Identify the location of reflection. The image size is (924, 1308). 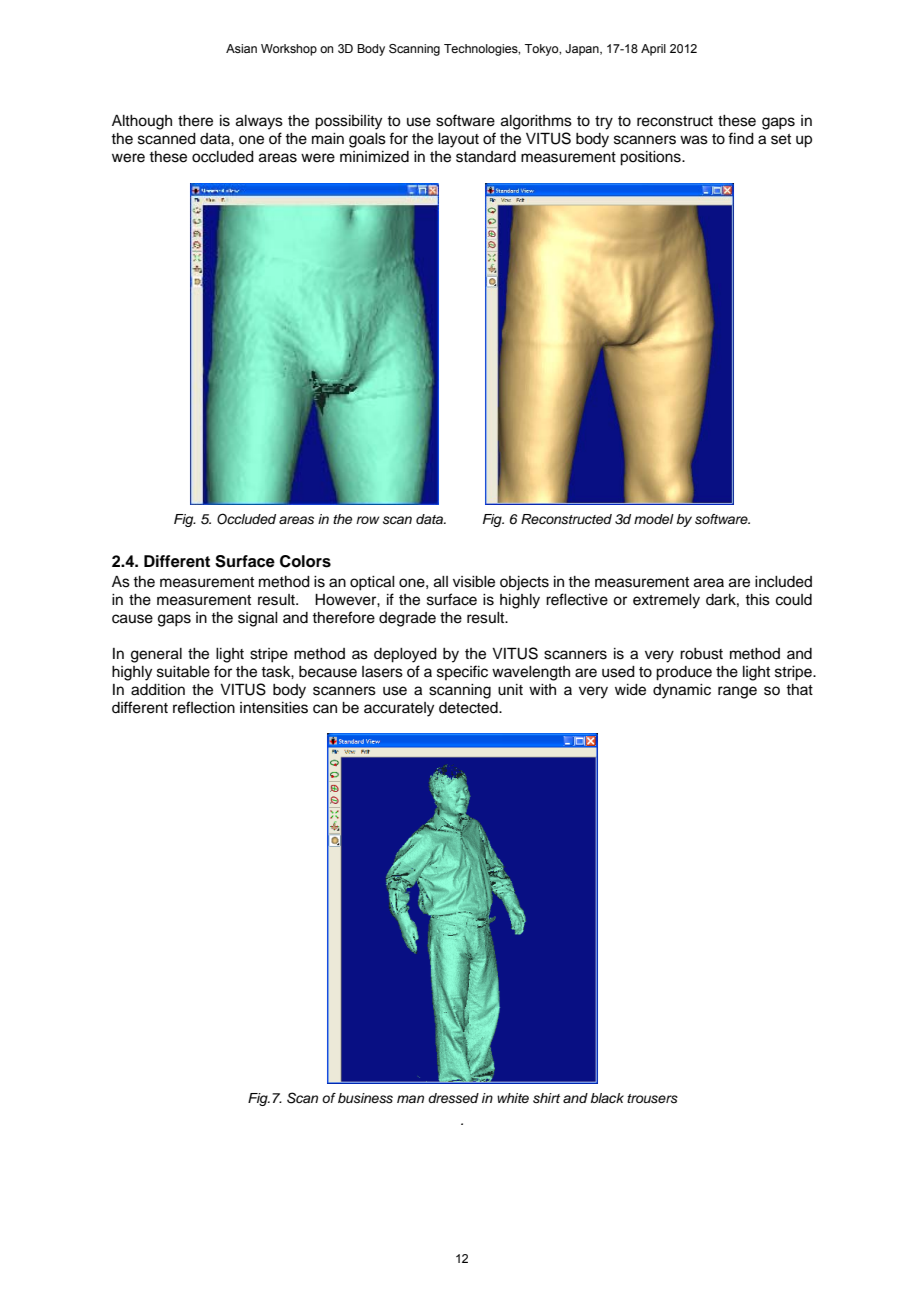
(204, 707).
